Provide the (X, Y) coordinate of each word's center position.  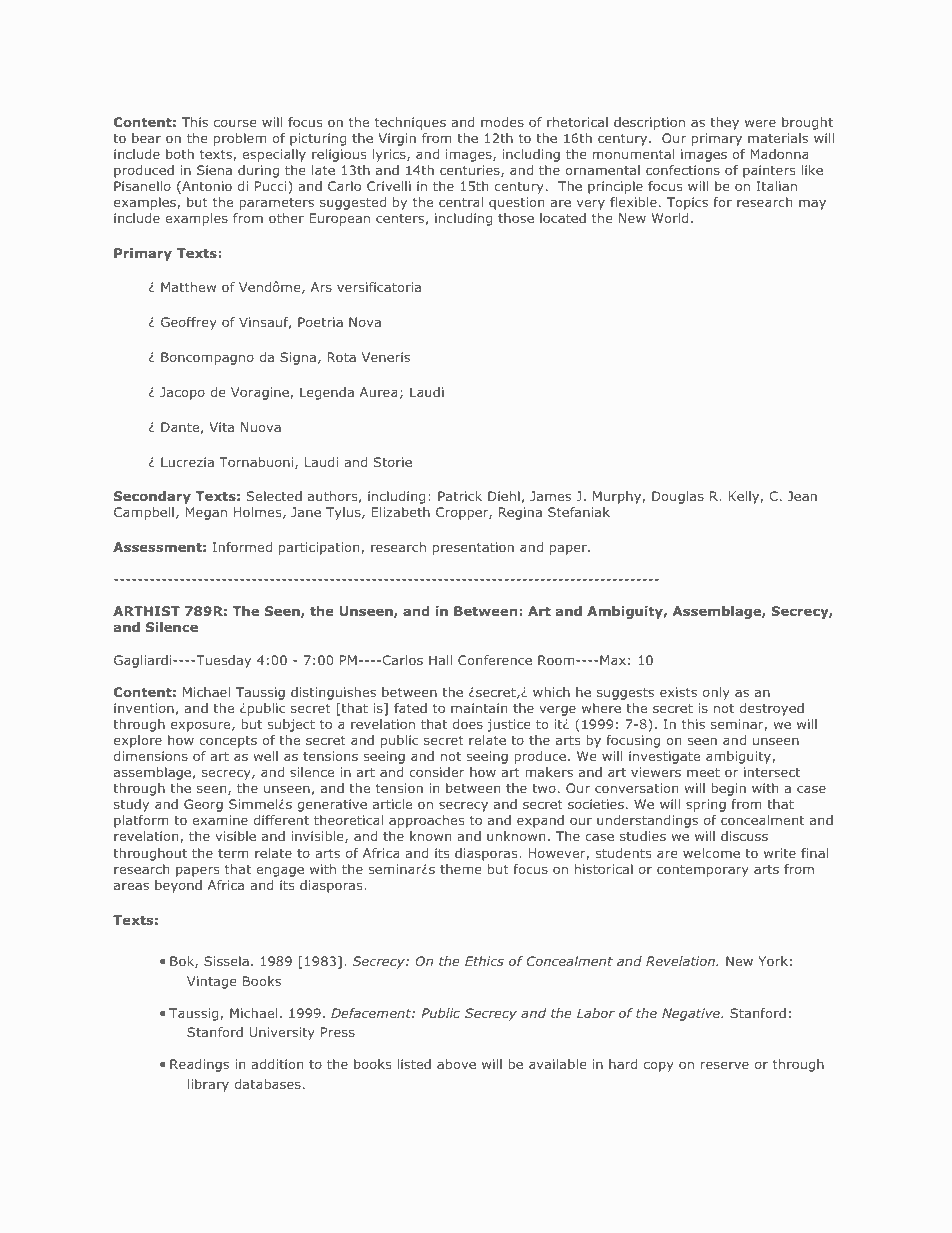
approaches (426, 821)
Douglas (678, 497)
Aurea (378, 392)
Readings (199, 1065)
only (716, 693)
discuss (744, 836)
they (724, 123)
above (456, 1064)
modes (502, 122)
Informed (242, 547)
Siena (214, 170)
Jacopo (182, 393)
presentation (473, 548)
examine (220, 820)
